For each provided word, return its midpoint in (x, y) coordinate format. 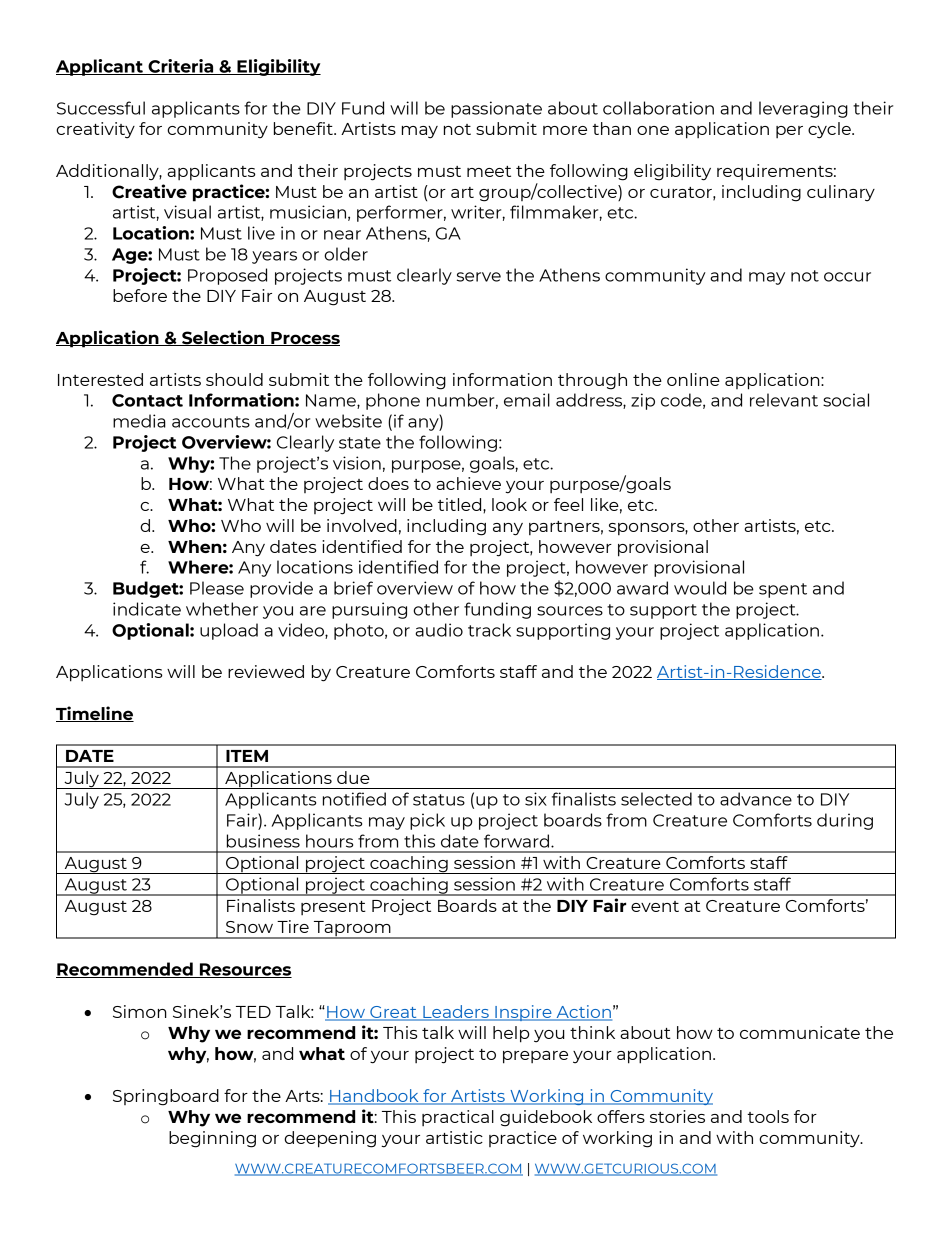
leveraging (803, 109)
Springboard (166, 1097)
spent (783, 590)
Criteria (181, 67)
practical (458, 1118)
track (489, 630)
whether (222, 609)
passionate (496, 109)
